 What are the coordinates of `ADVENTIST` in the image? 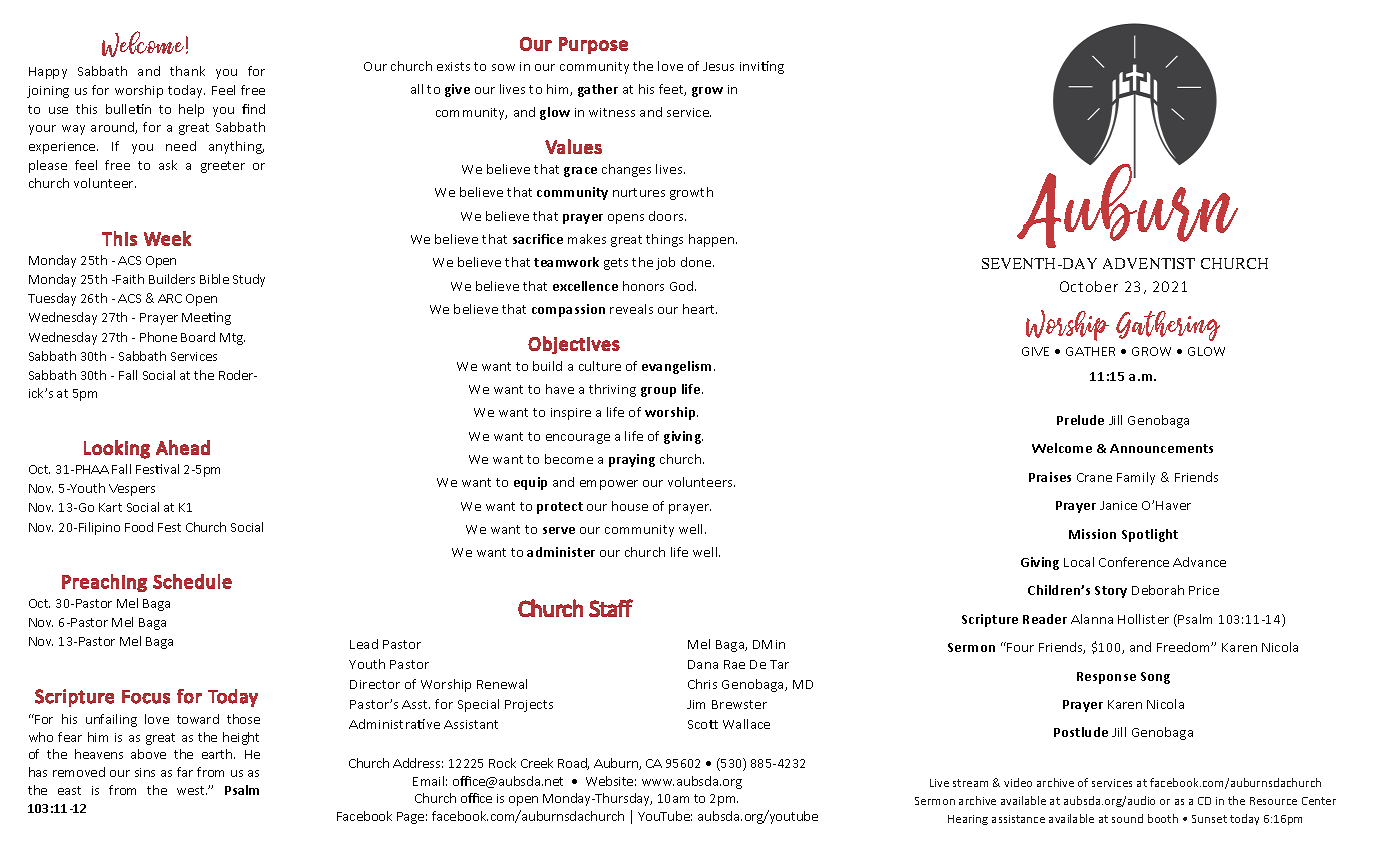 It's located at (1149, 263).
